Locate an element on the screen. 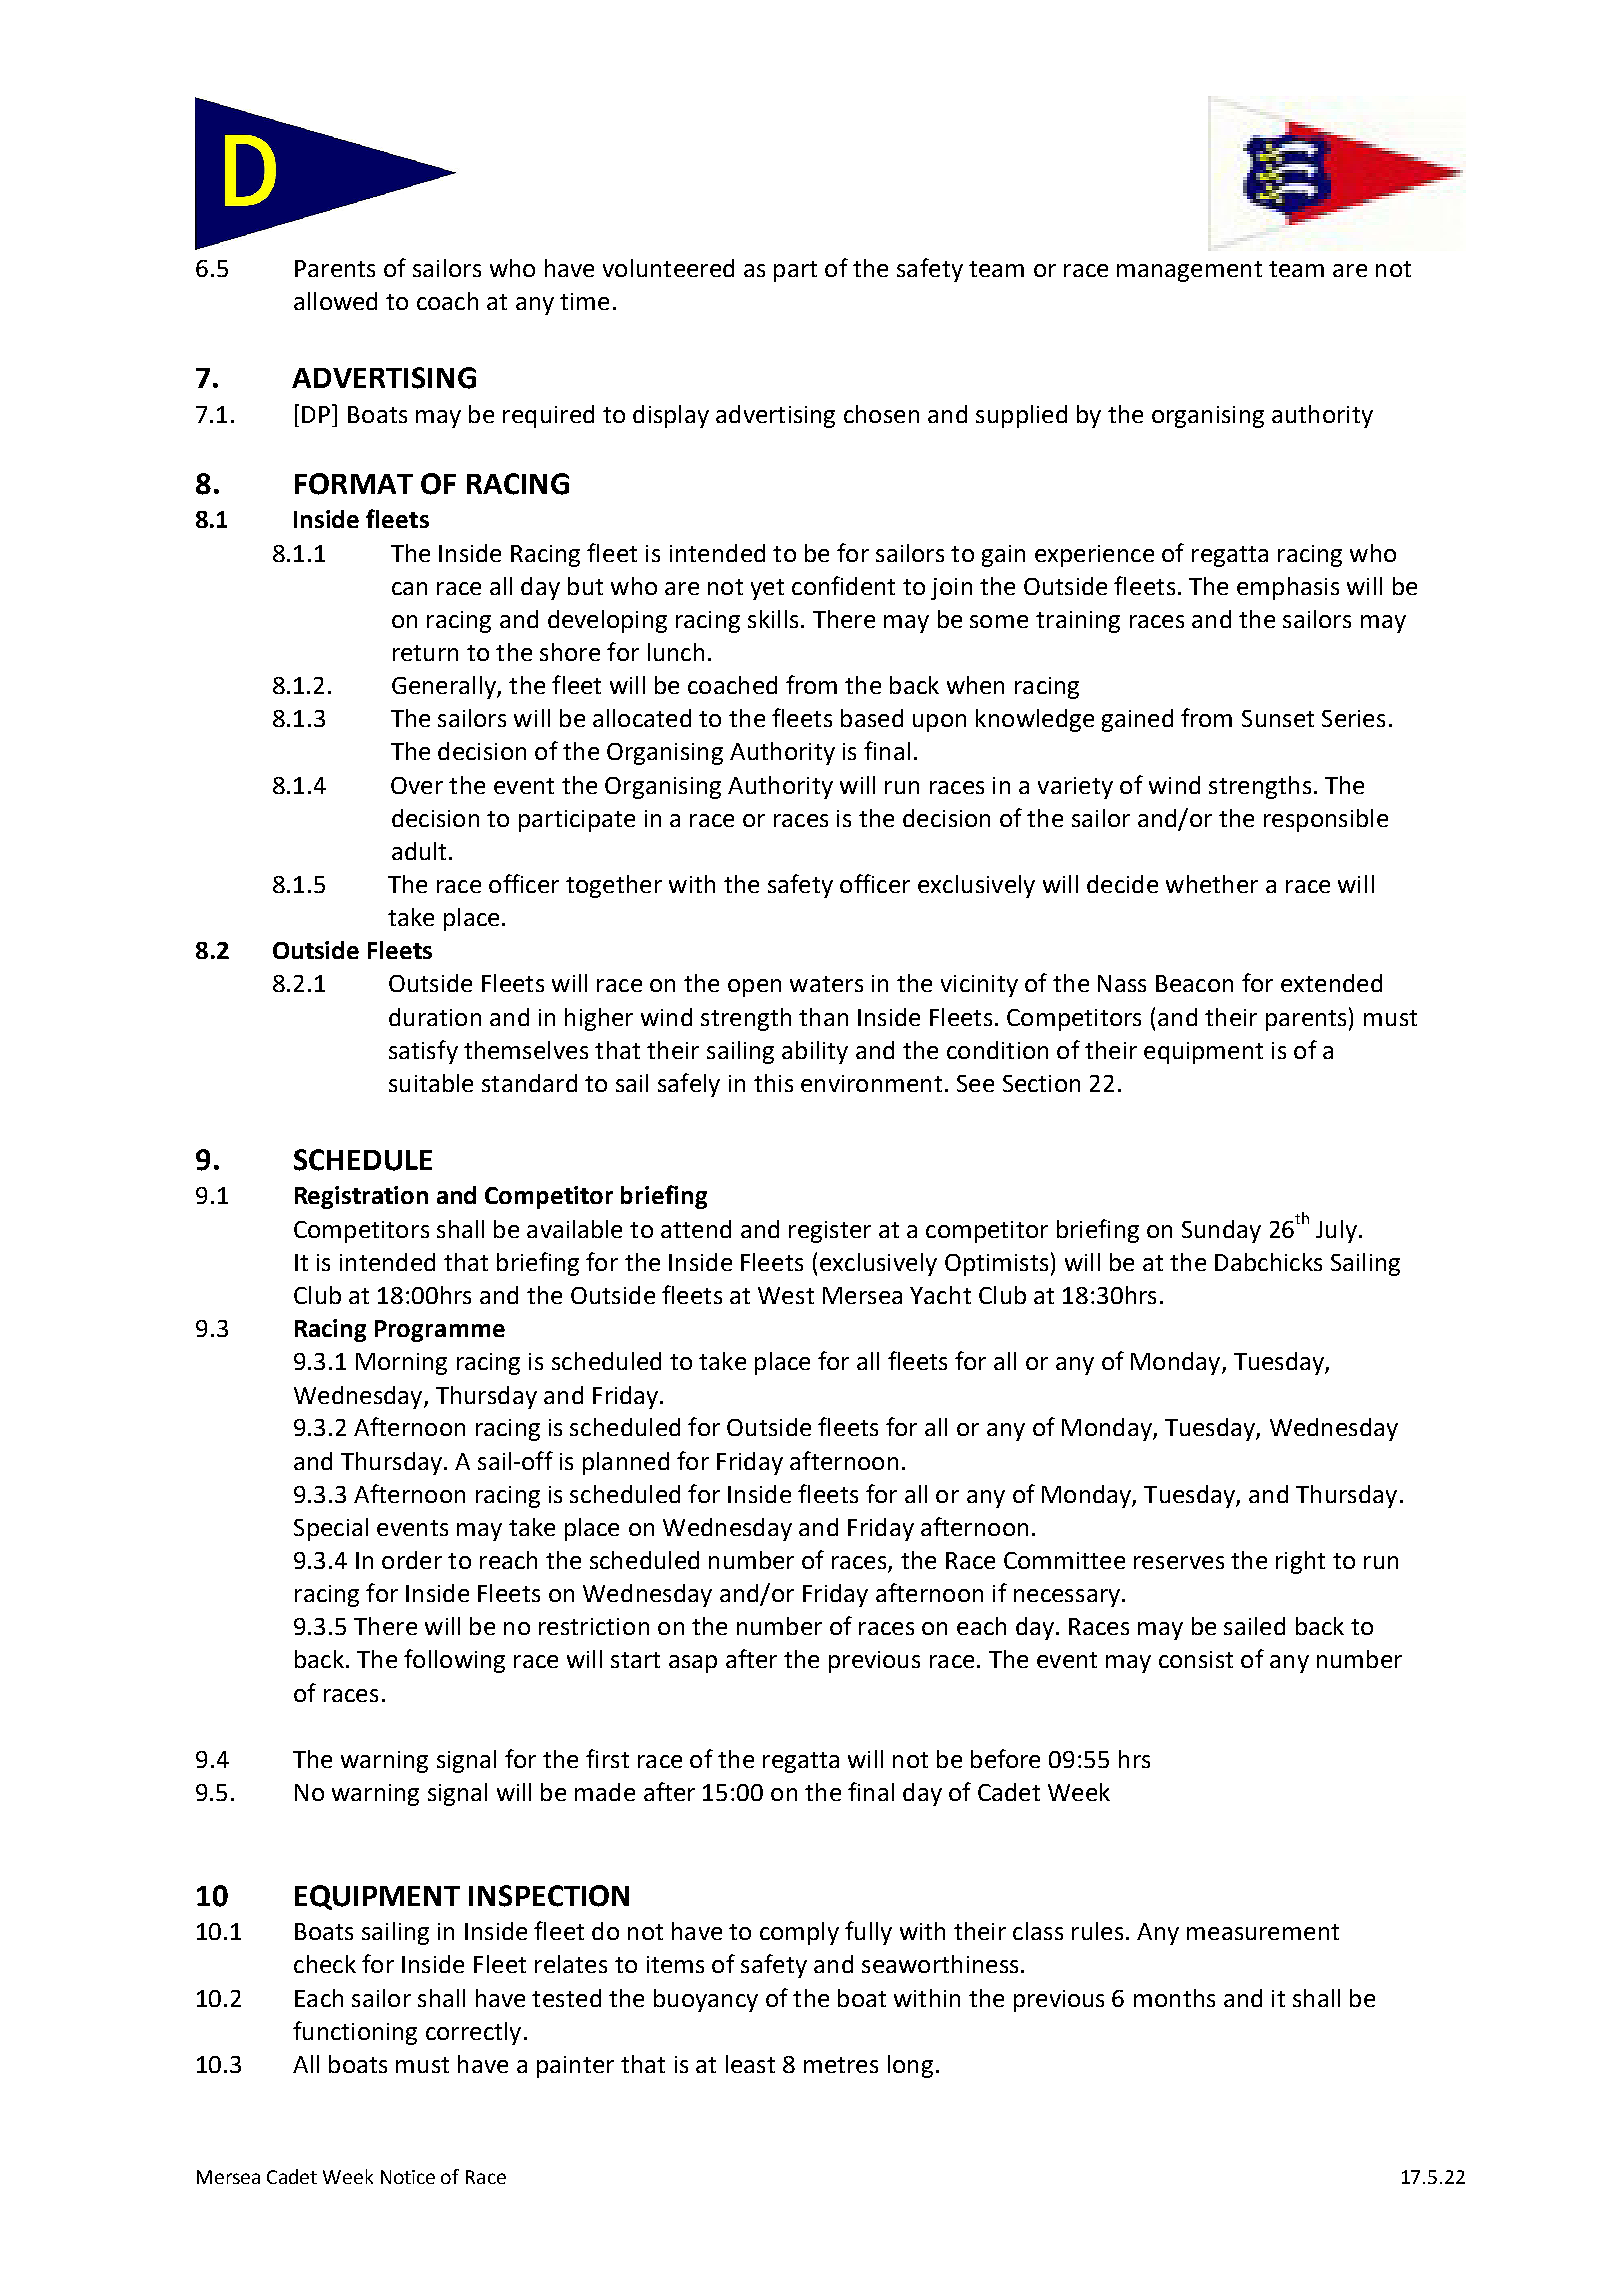  Registration is located at coordinates (361, 1197).
